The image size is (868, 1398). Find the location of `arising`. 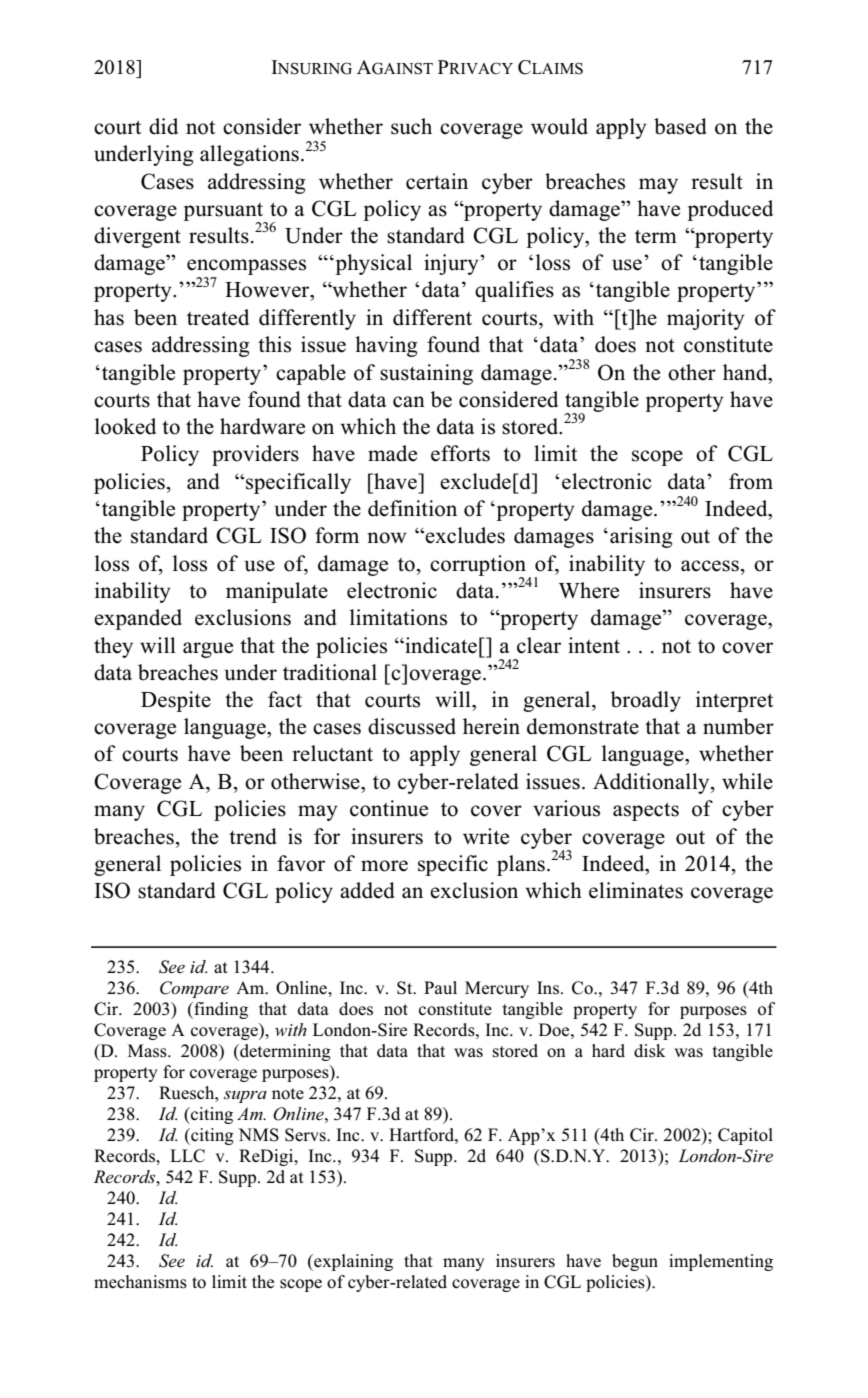

arising is located at coordinates (641, 537).
